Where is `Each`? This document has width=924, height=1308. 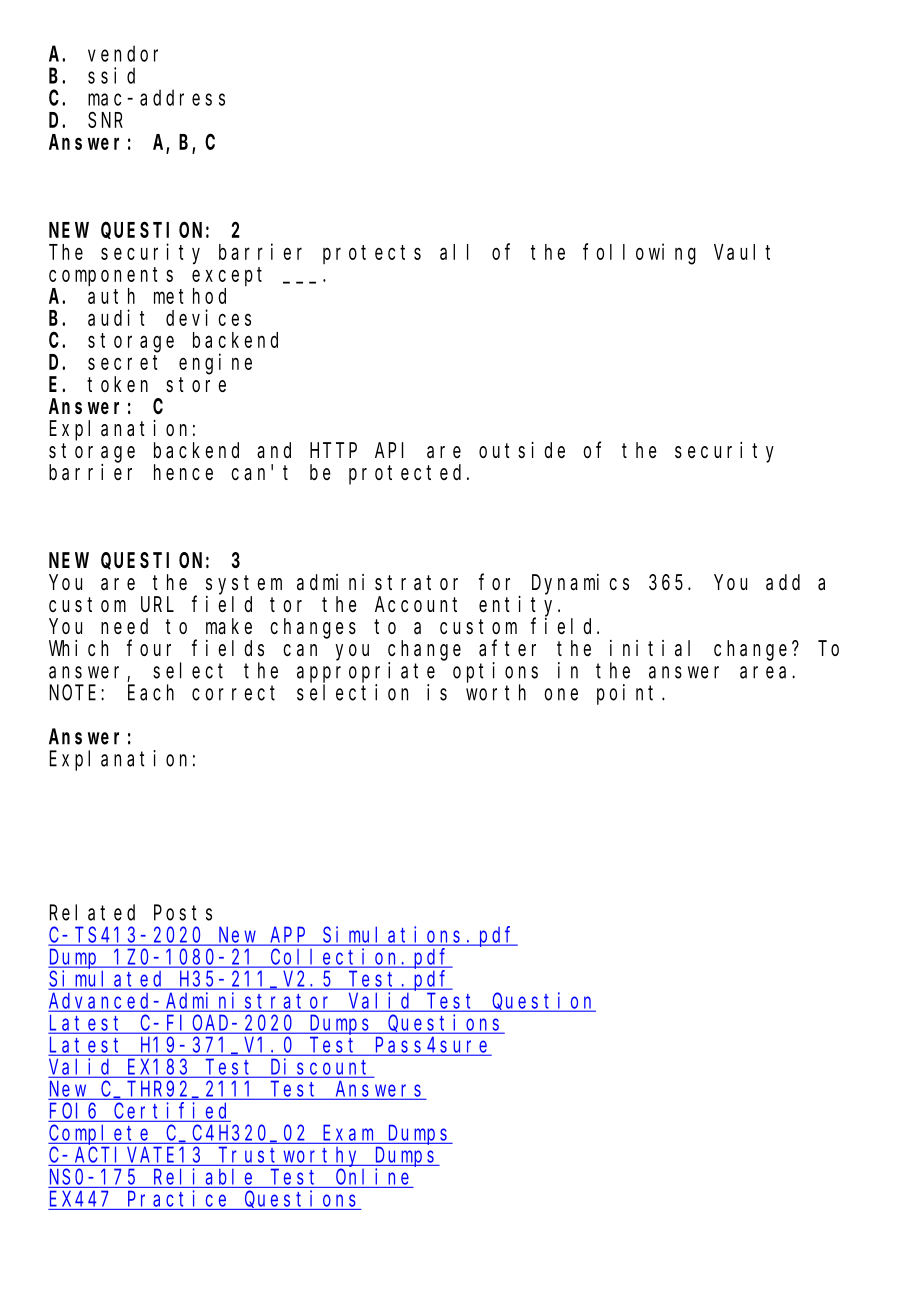
Each is located at coordinates (151, 692).
